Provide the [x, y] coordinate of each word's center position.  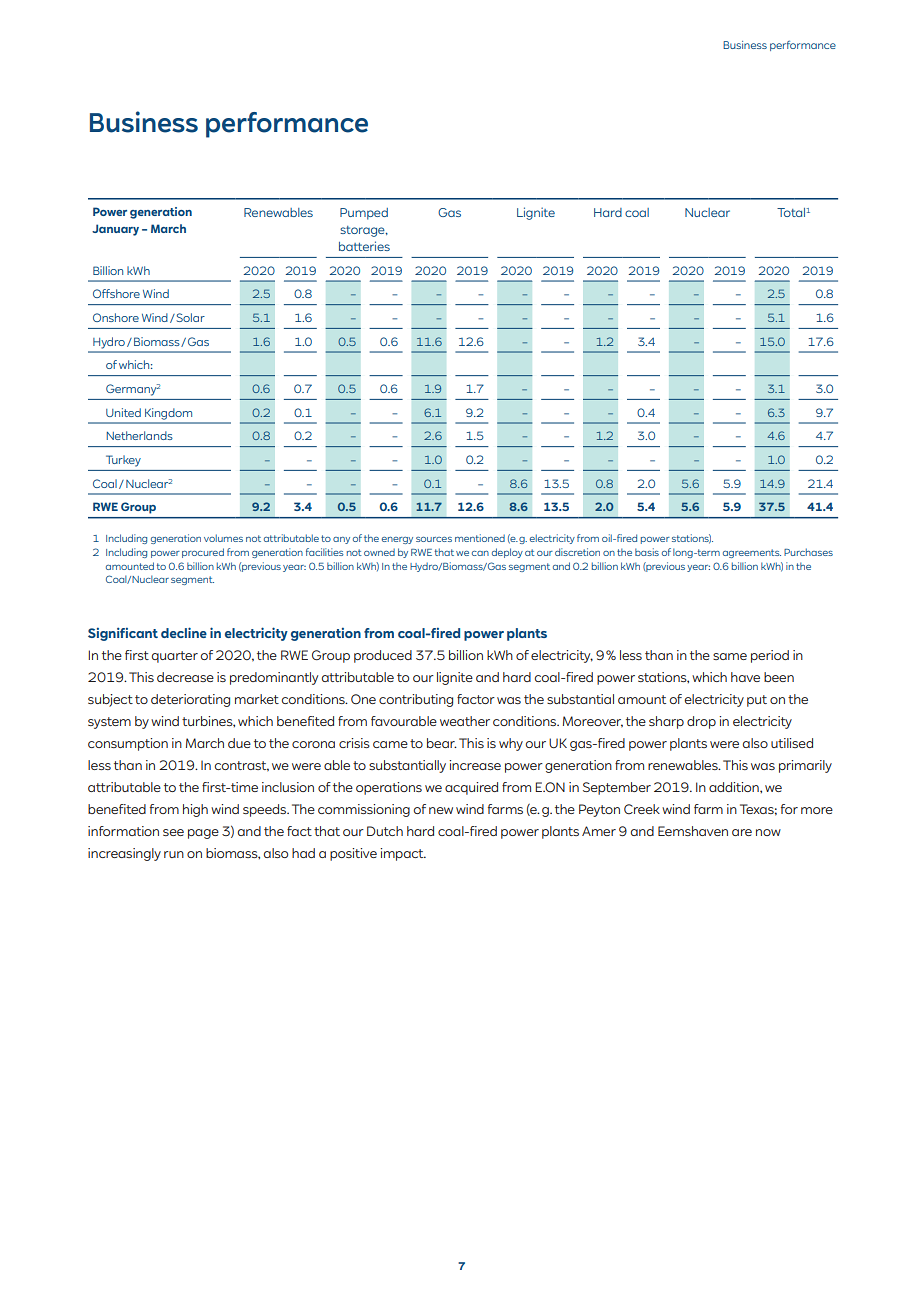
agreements [752, 553]
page [203, 834]
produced [383, 656]
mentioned [480, 538]
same [730, 656]
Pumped [364, 214]
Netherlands [140, 435]
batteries [364, 246]
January [115, 230]
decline [184, 632]
